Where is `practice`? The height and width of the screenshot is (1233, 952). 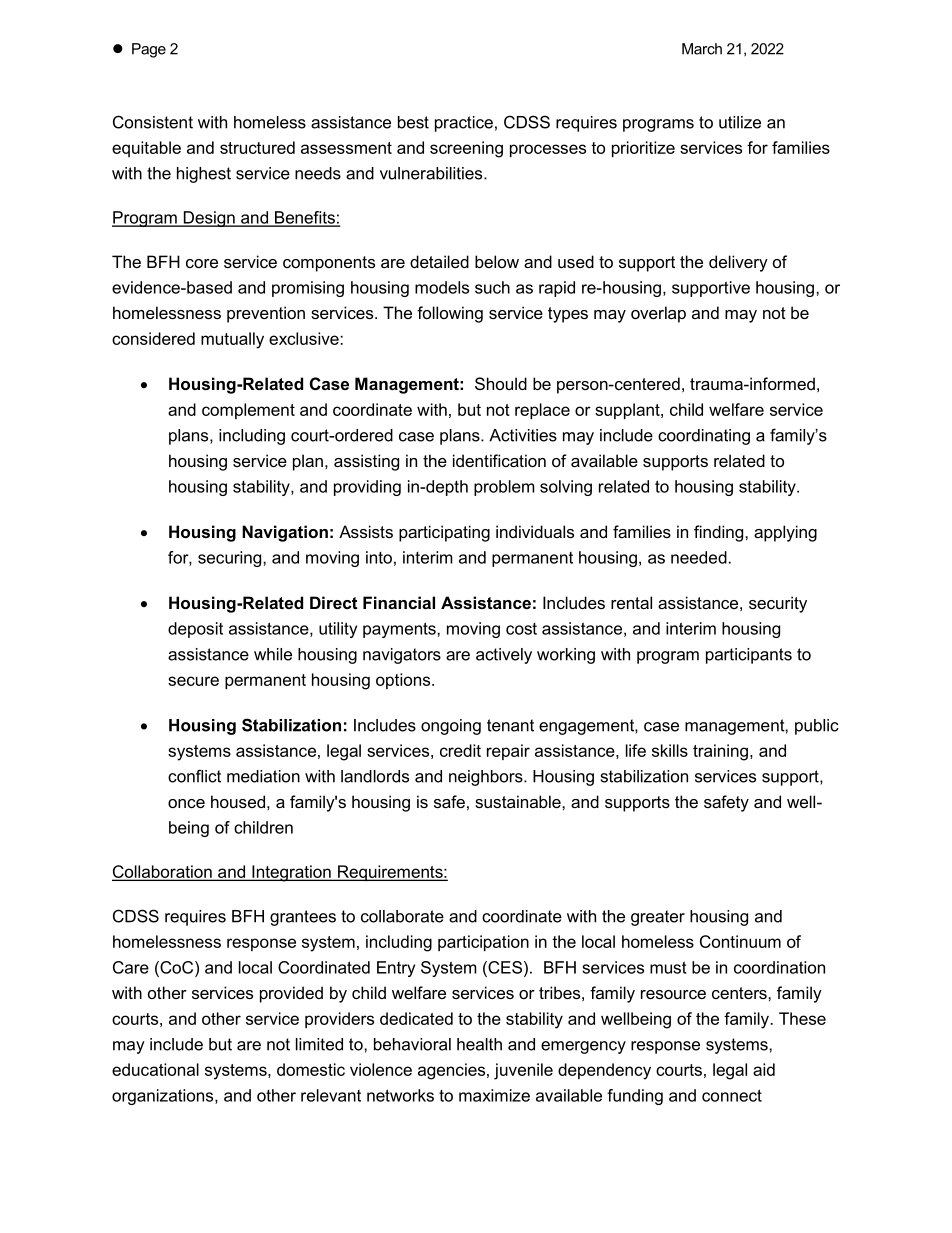
practice is located at coordinates (464, 124).
